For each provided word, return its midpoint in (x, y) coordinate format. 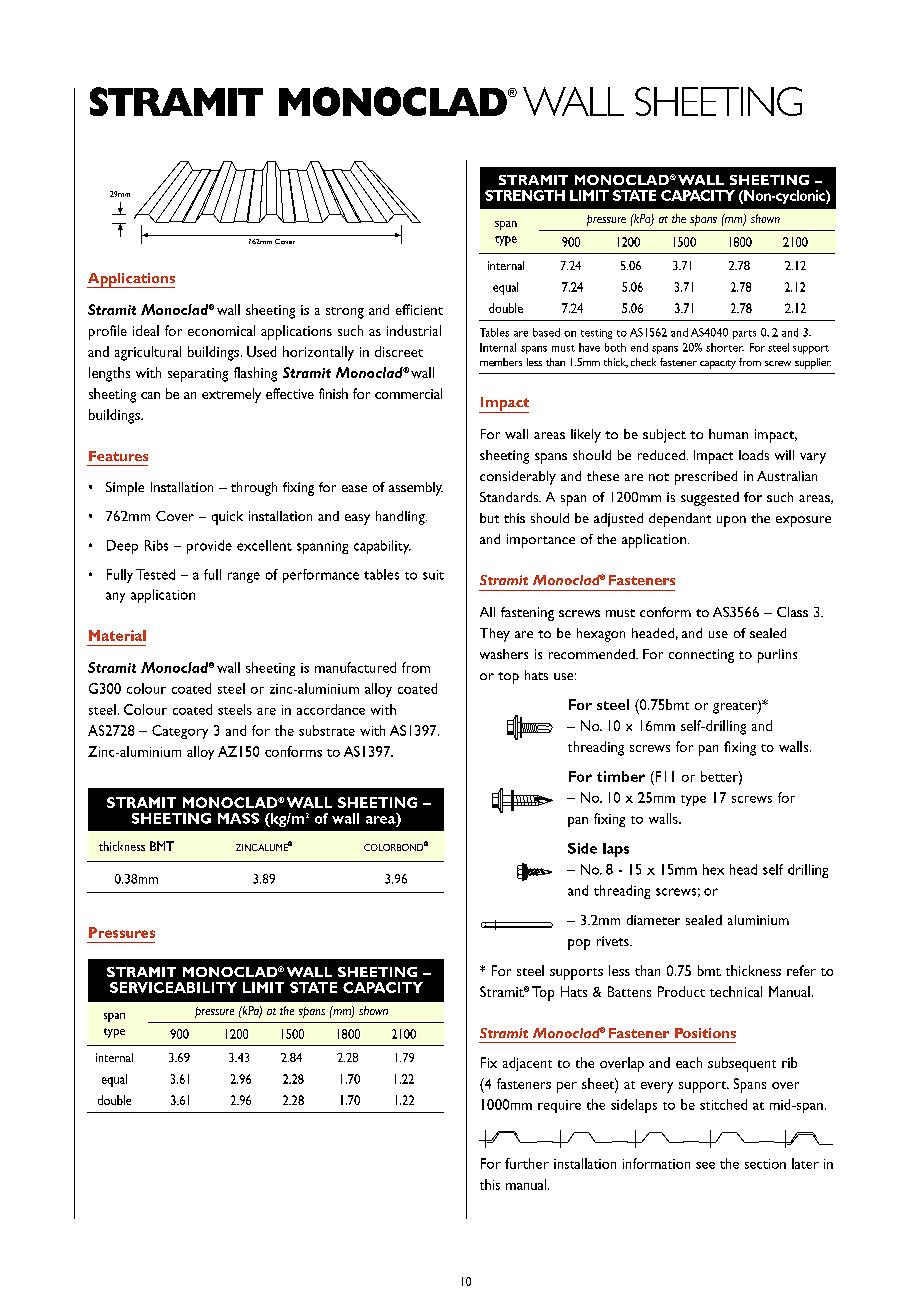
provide (209, 547)
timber (621, 776)
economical (221, 330)
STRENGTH (525, 195)
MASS (238, 818)
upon (731, 521)
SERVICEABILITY (173, 987)
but (489, 518)
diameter (653, 920)
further (527, 1163)
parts (744, 334)
